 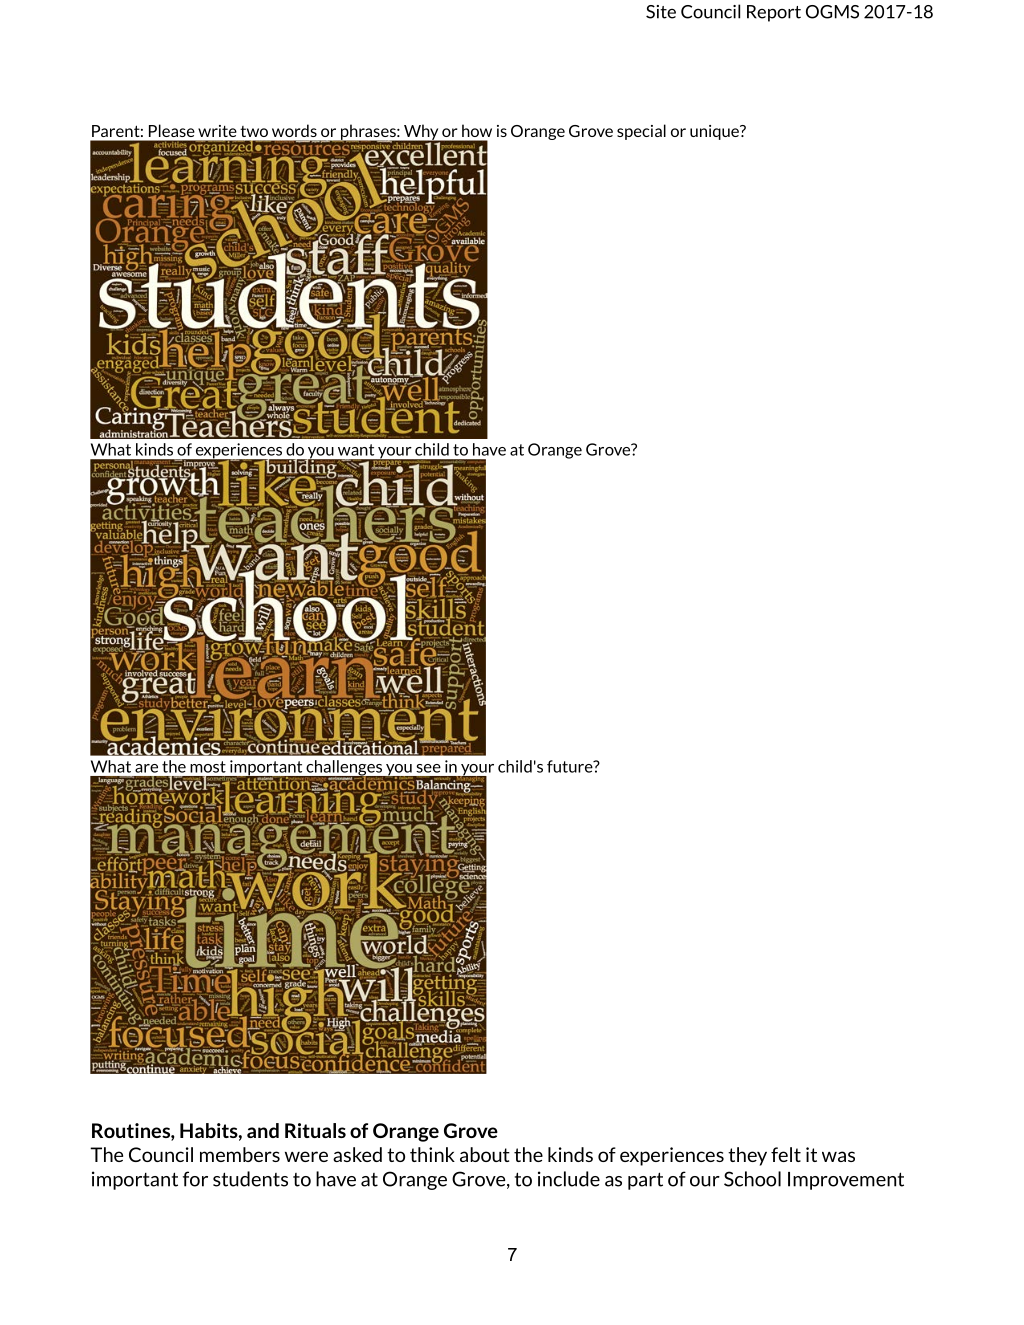 I want to click on most, so click(x=208, y=767).
